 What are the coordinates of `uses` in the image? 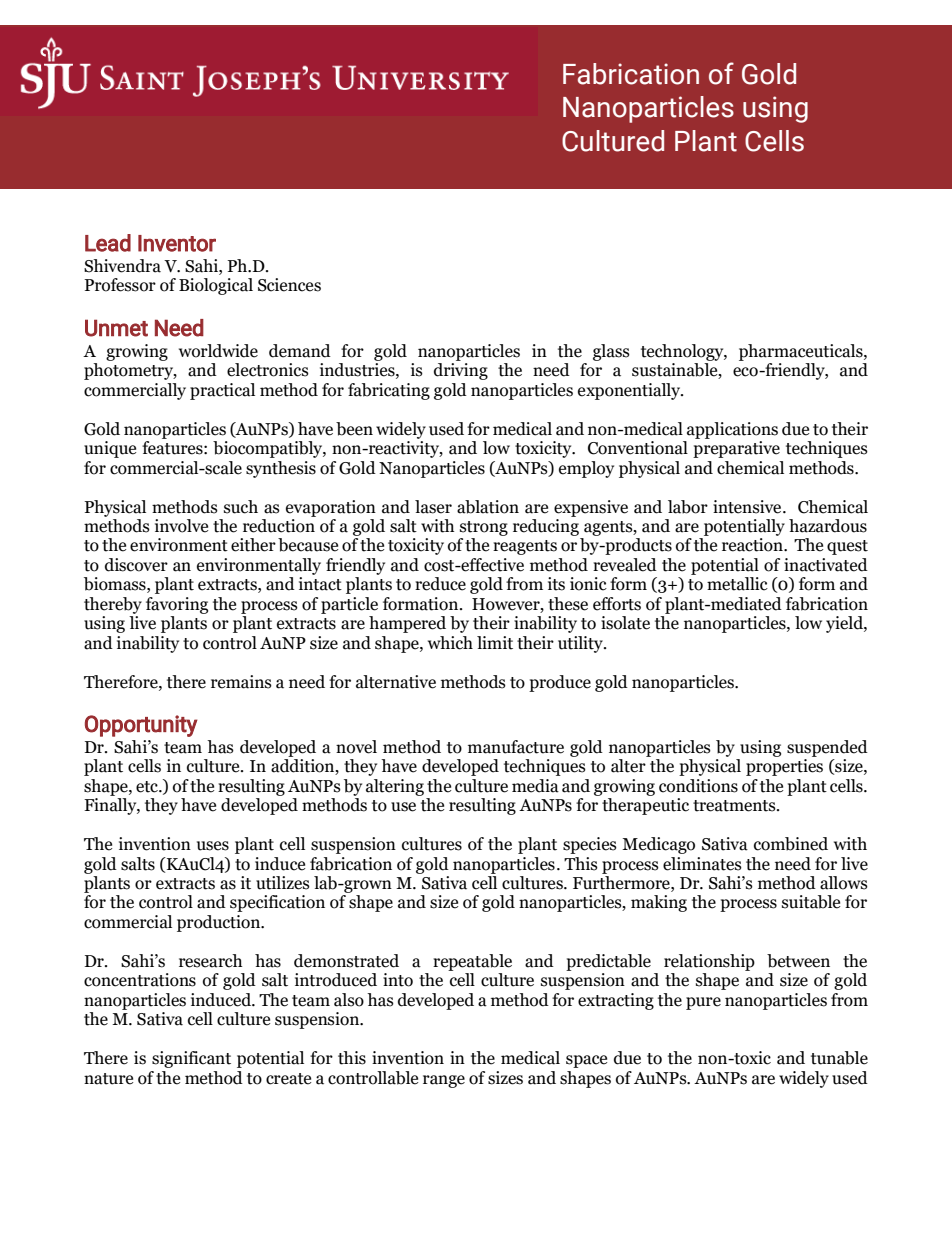 It's located at (213, 846).
